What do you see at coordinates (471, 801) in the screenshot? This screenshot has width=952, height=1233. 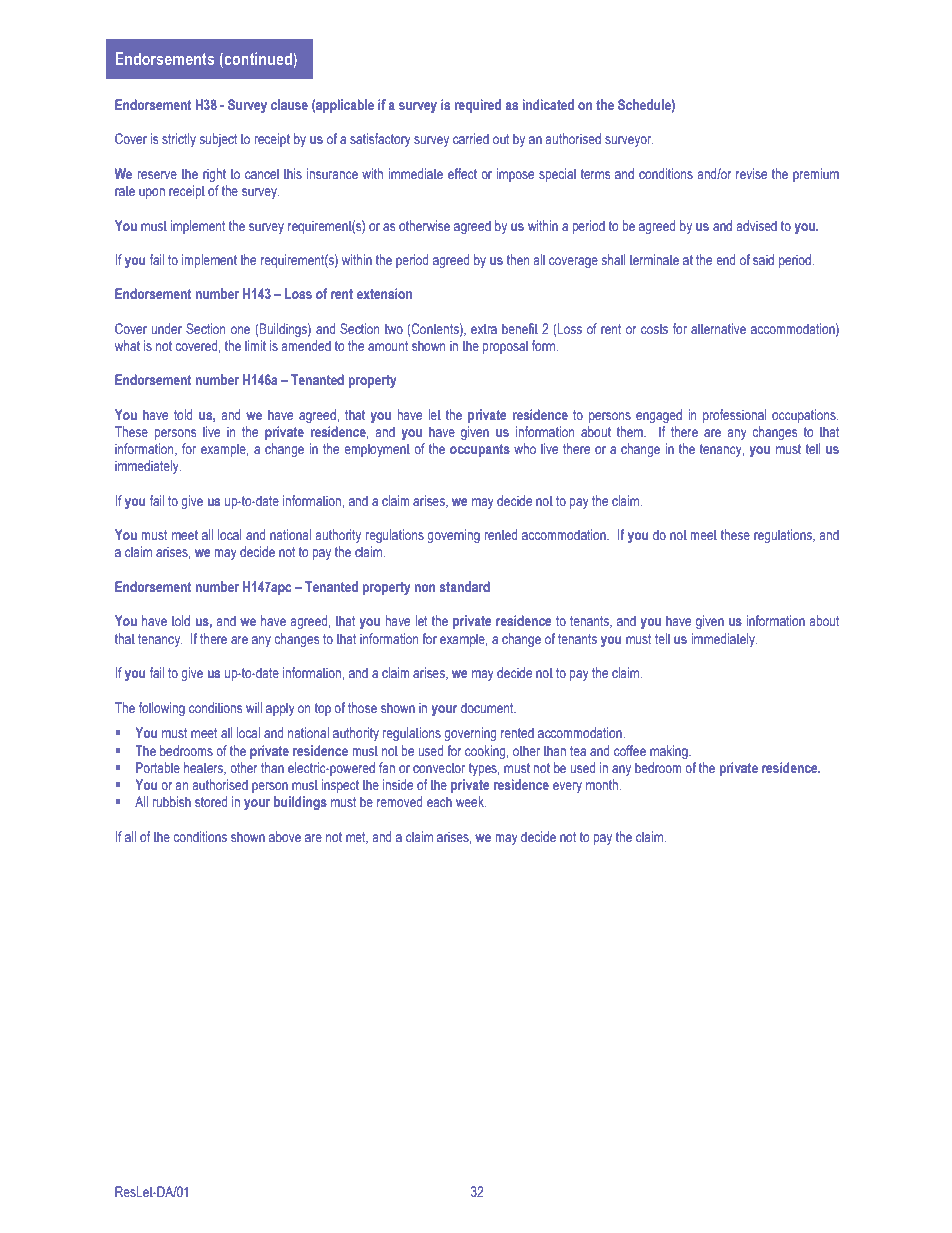 I see `week` at bounding box center [471, 801].
